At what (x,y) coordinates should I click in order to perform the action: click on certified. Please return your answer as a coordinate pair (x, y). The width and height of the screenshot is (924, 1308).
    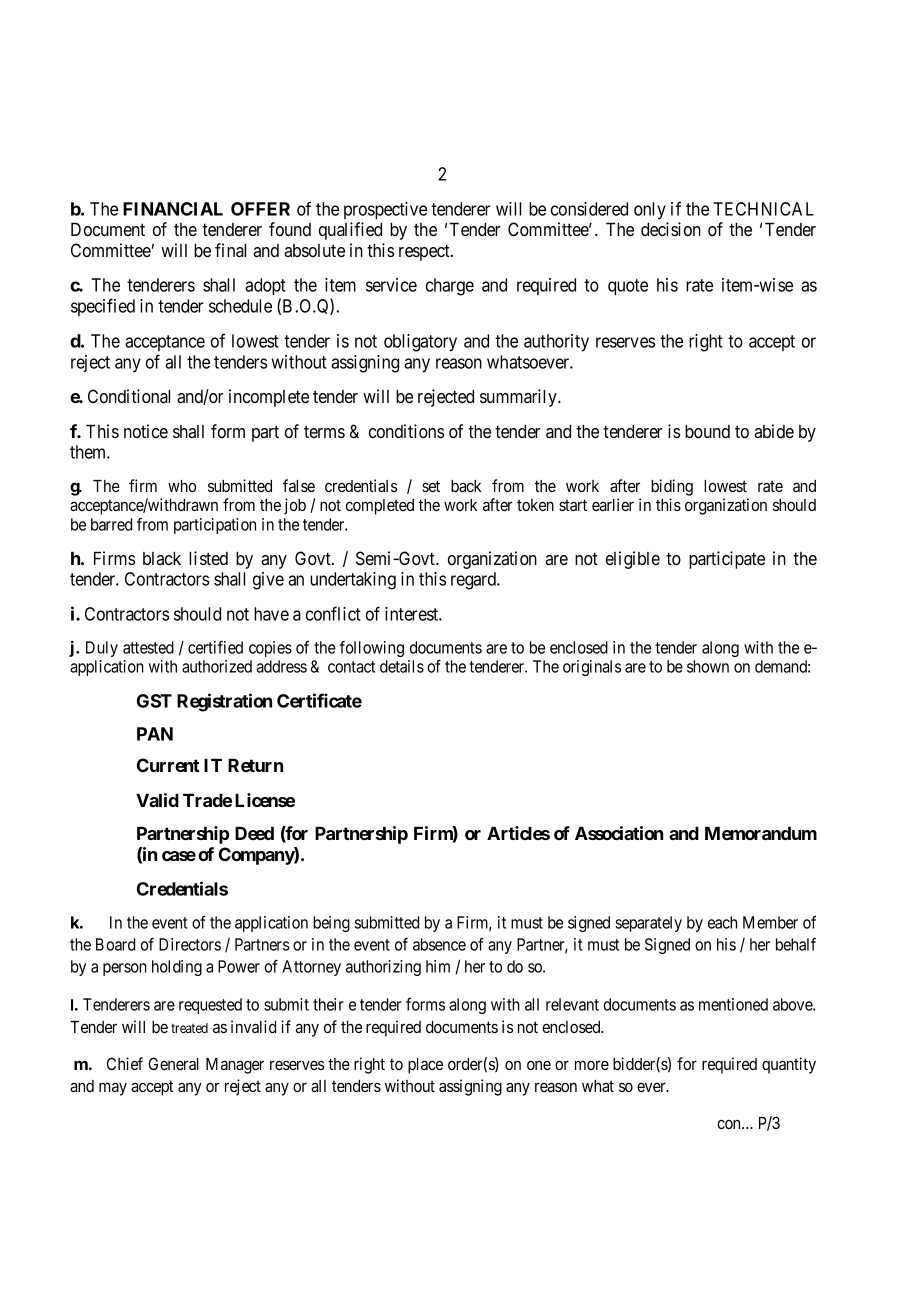
    Looking at the image, I should click on (215, 647).
